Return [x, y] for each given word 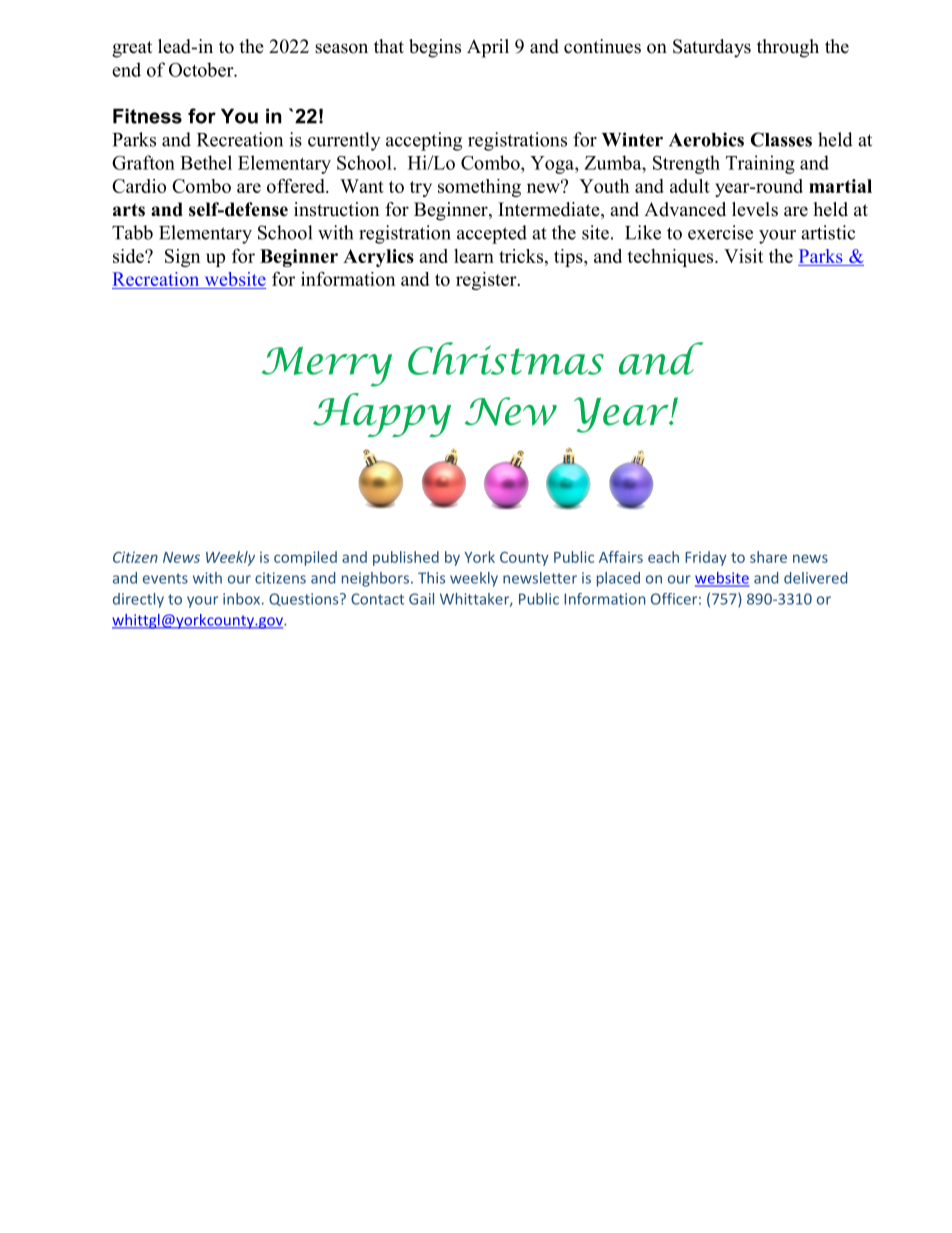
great [132, 49]
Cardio [139, 186]
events [165, 578]
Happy [382, 415]
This [431, 578]
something [479, 188]
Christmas [506, 358]
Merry [327, 367]
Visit [743, 256]
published [406, 558]
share [768, 557]
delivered [815, 578]
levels [755, 209]
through [788, 48]
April [488, 48]
